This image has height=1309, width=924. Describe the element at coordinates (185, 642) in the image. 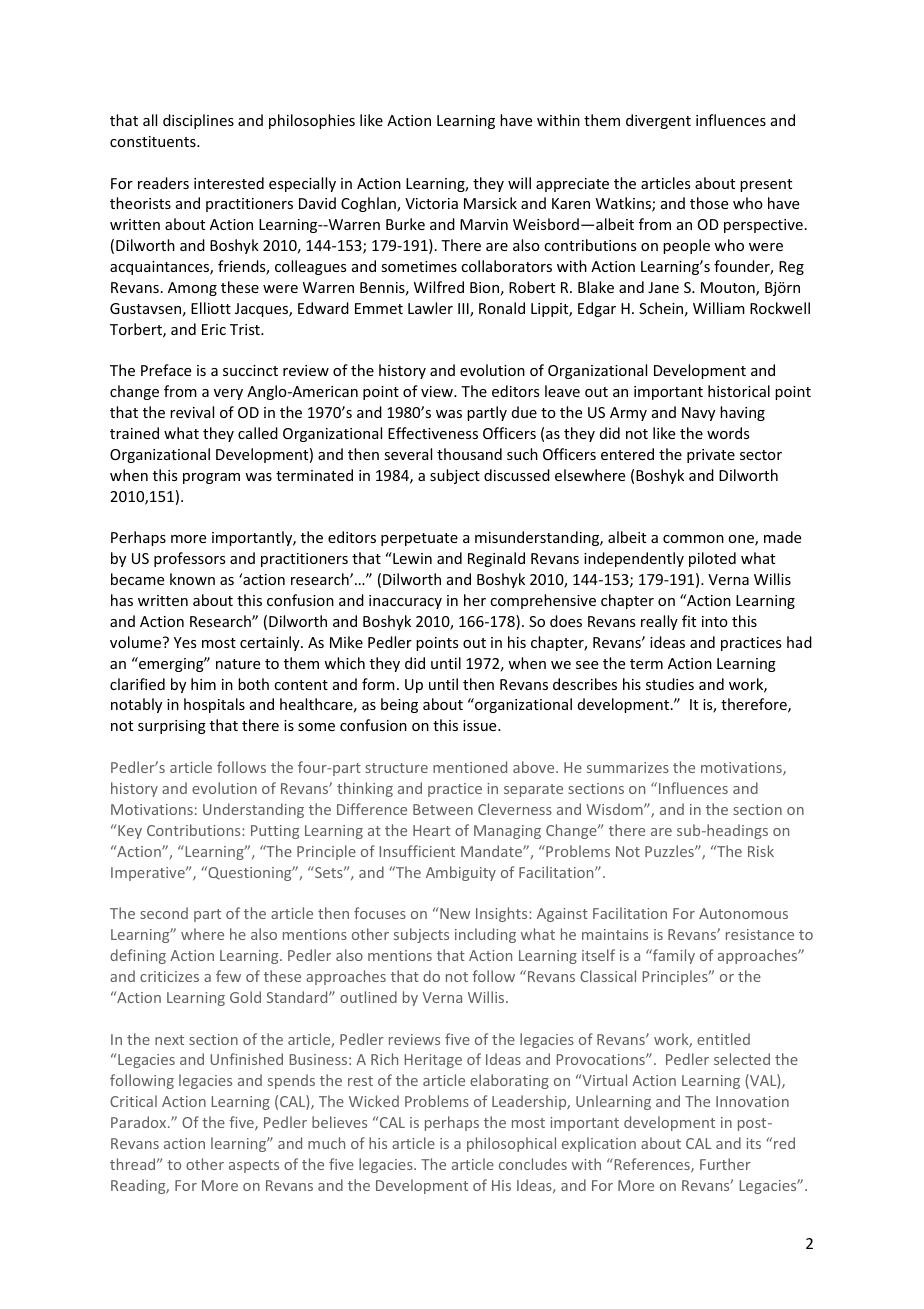

I see `Yes` at that location.
